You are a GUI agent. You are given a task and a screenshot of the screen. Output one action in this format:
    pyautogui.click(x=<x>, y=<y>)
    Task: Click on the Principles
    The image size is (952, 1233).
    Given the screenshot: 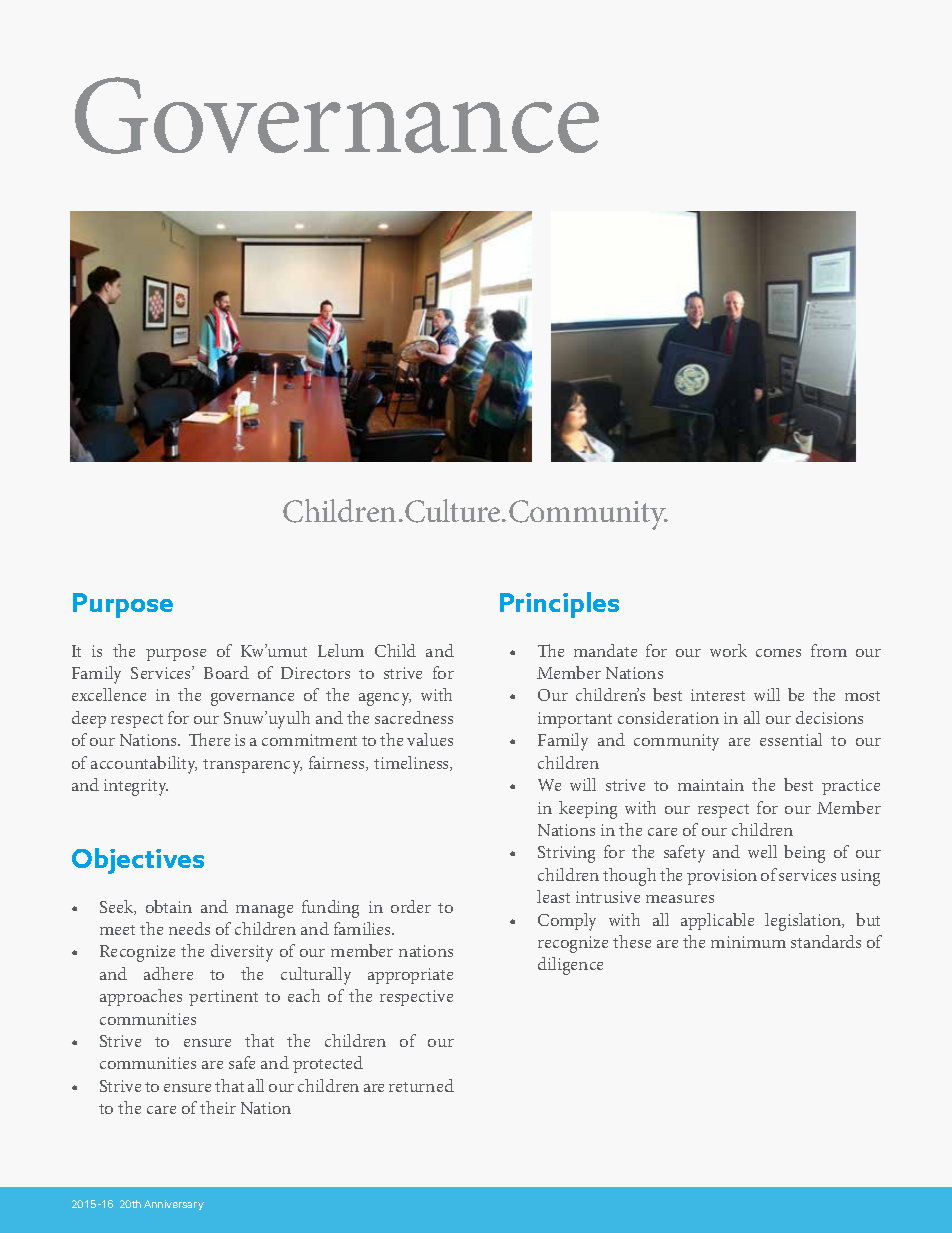 What is the action you would take?
    pyautogui.click(x=559, y=605)
